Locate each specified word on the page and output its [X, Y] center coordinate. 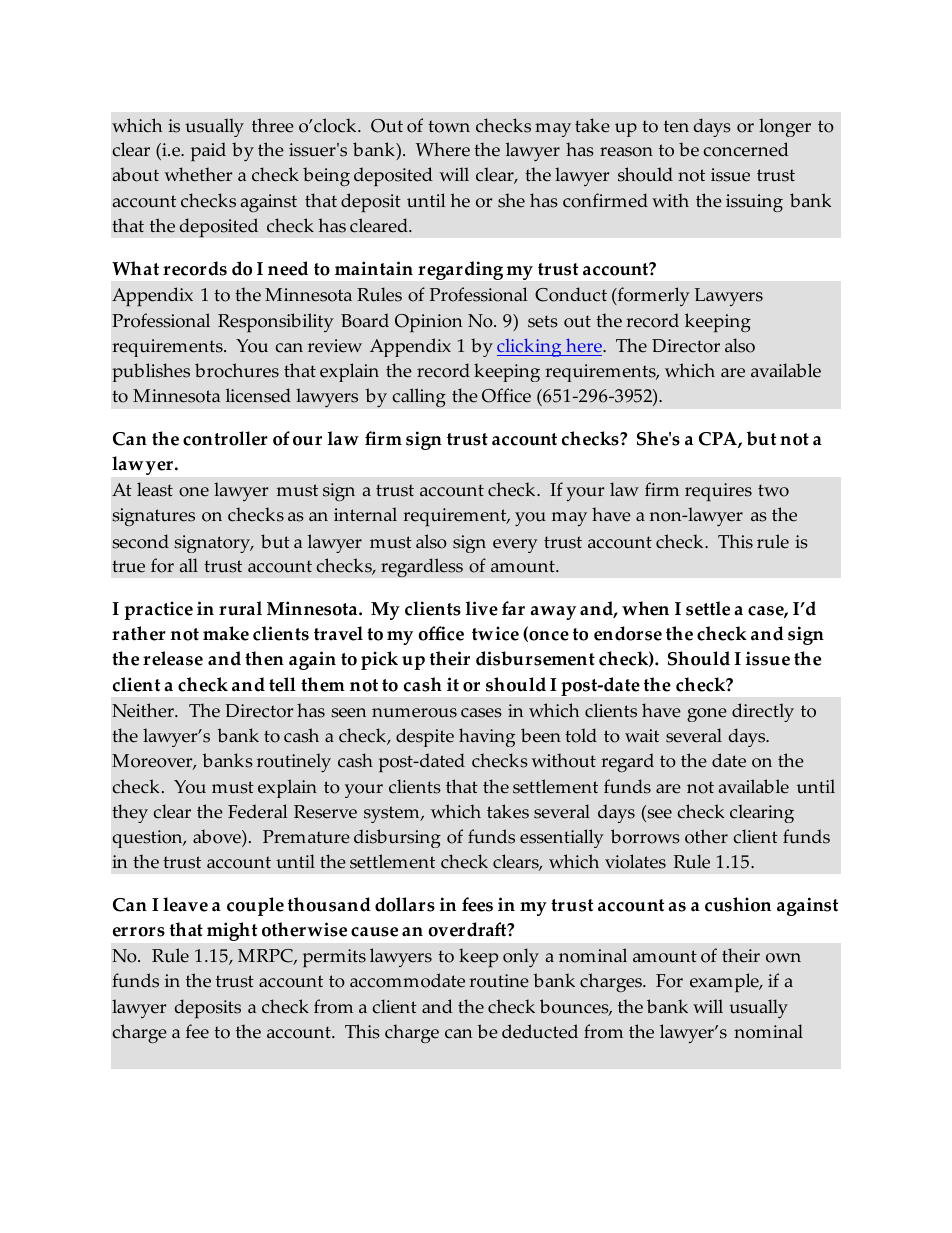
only [521, 957]
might [232, 931]
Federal [258, 811]
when [645, 608]
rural [240, 608]
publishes [151, 372]
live [482, 608]
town [449, 126]
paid [208, 152]
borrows [645, 836]
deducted [540, 1031]
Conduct [571, 294]
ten [676, 126]
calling [419, 398]
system [393, 814]
